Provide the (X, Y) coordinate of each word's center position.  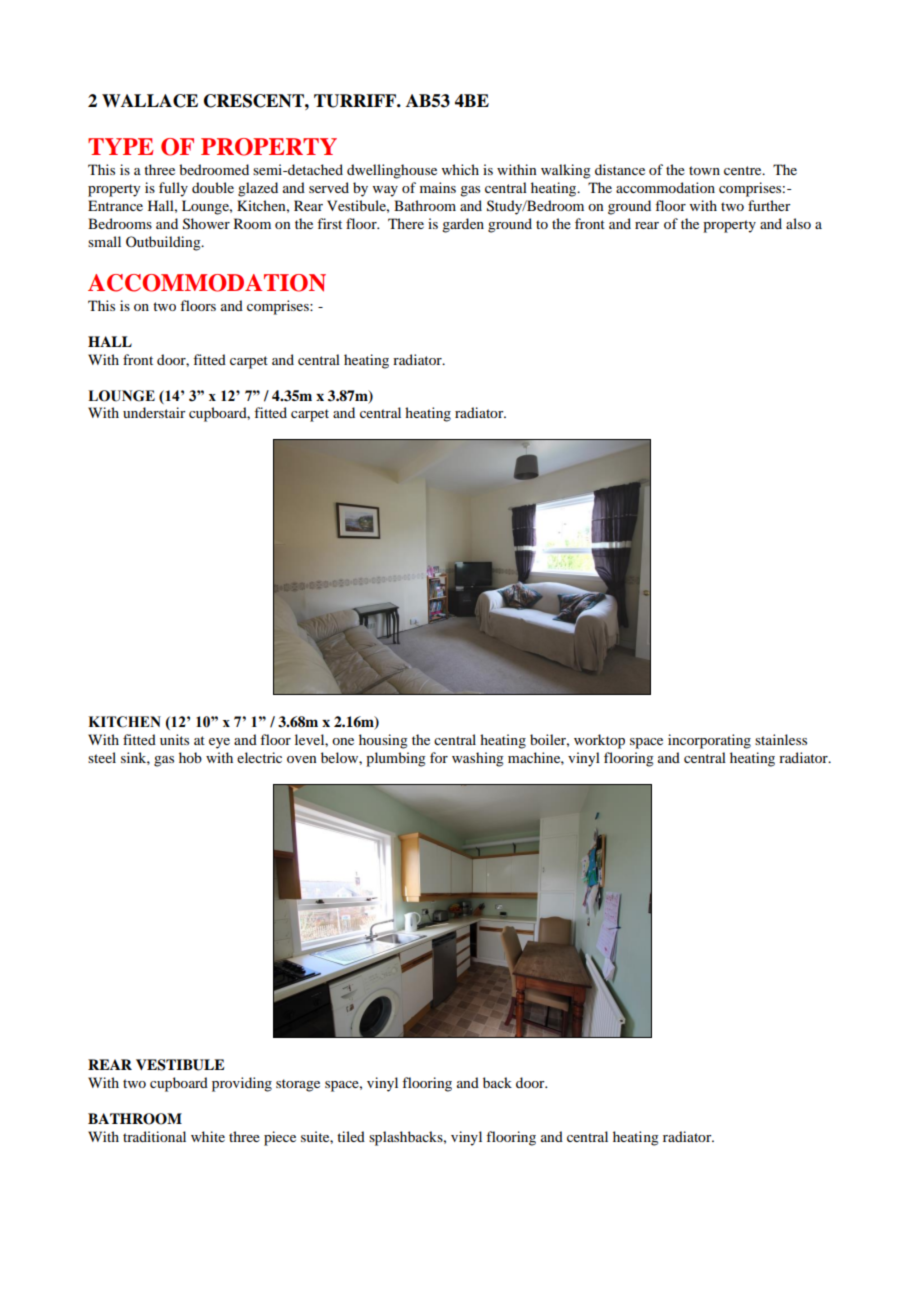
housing (383, 741)
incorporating (709, 741)
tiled (351, 1136)
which (460, 169)
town (704, 170)
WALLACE (150, 101)
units (174, 739)
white (208, 1136)
